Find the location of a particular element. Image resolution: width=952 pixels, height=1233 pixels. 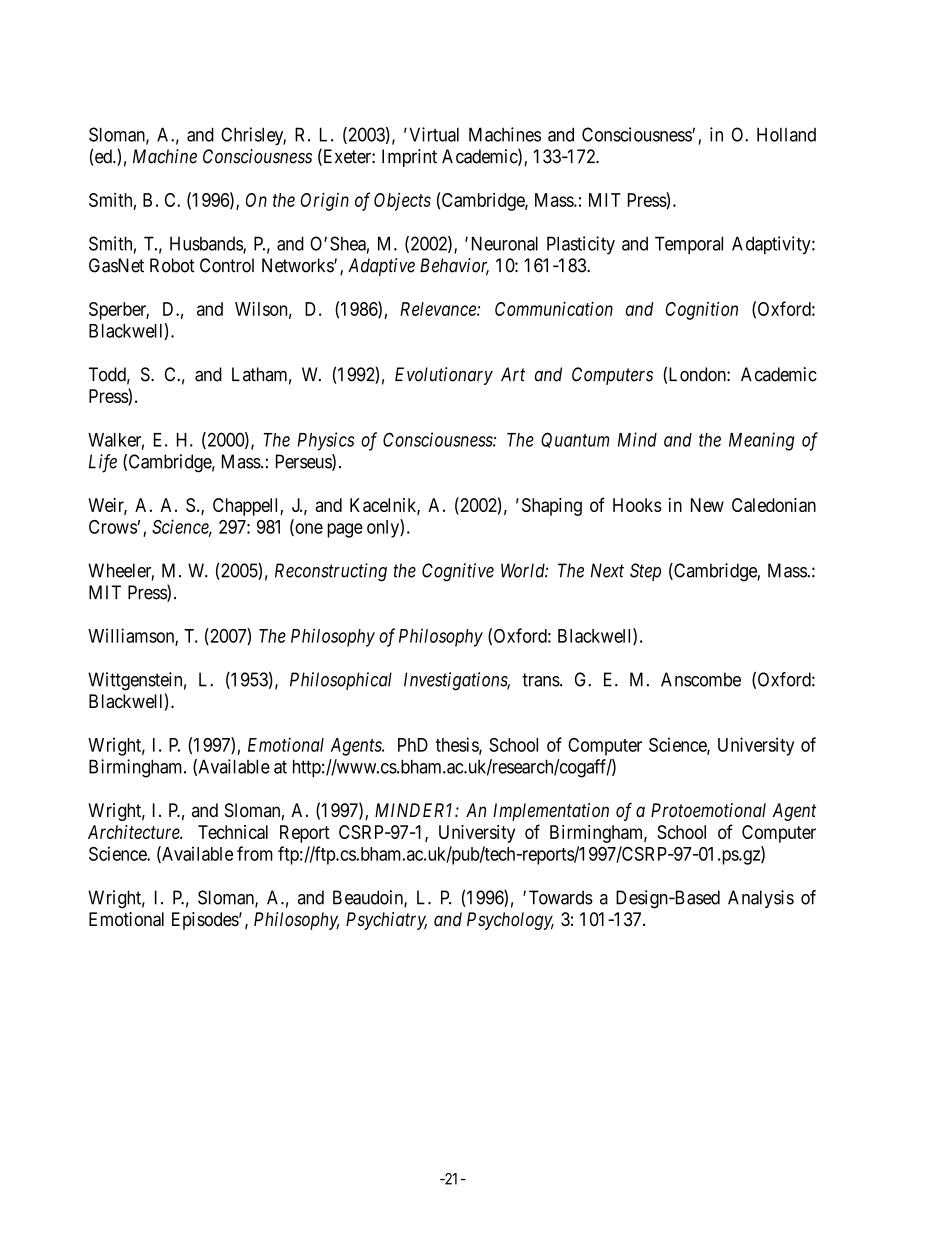

Crows is located at coordinates (113, 527).
